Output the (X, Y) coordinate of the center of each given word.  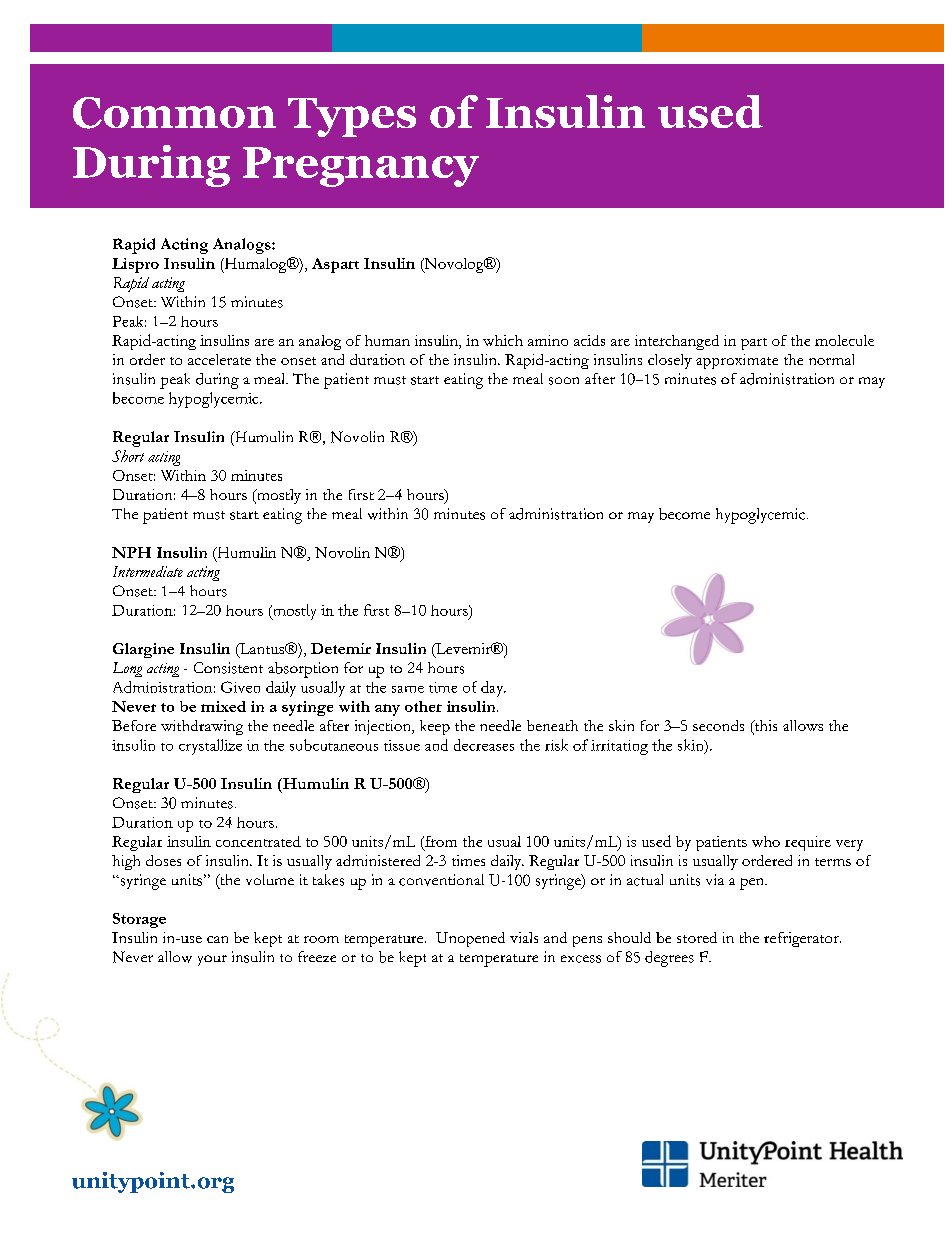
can (217, 939)
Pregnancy (361, 167)
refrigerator (802, 939)
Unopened (470, 939)
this (764, 727)
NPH (131, 552)
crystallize (210, 747)
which (503, 340)
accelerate (219, 359)
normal (831, 359)
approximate (737, 361)
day (493, 689)
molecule (844, 340)
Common (174, 113)
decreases (484, 745)
